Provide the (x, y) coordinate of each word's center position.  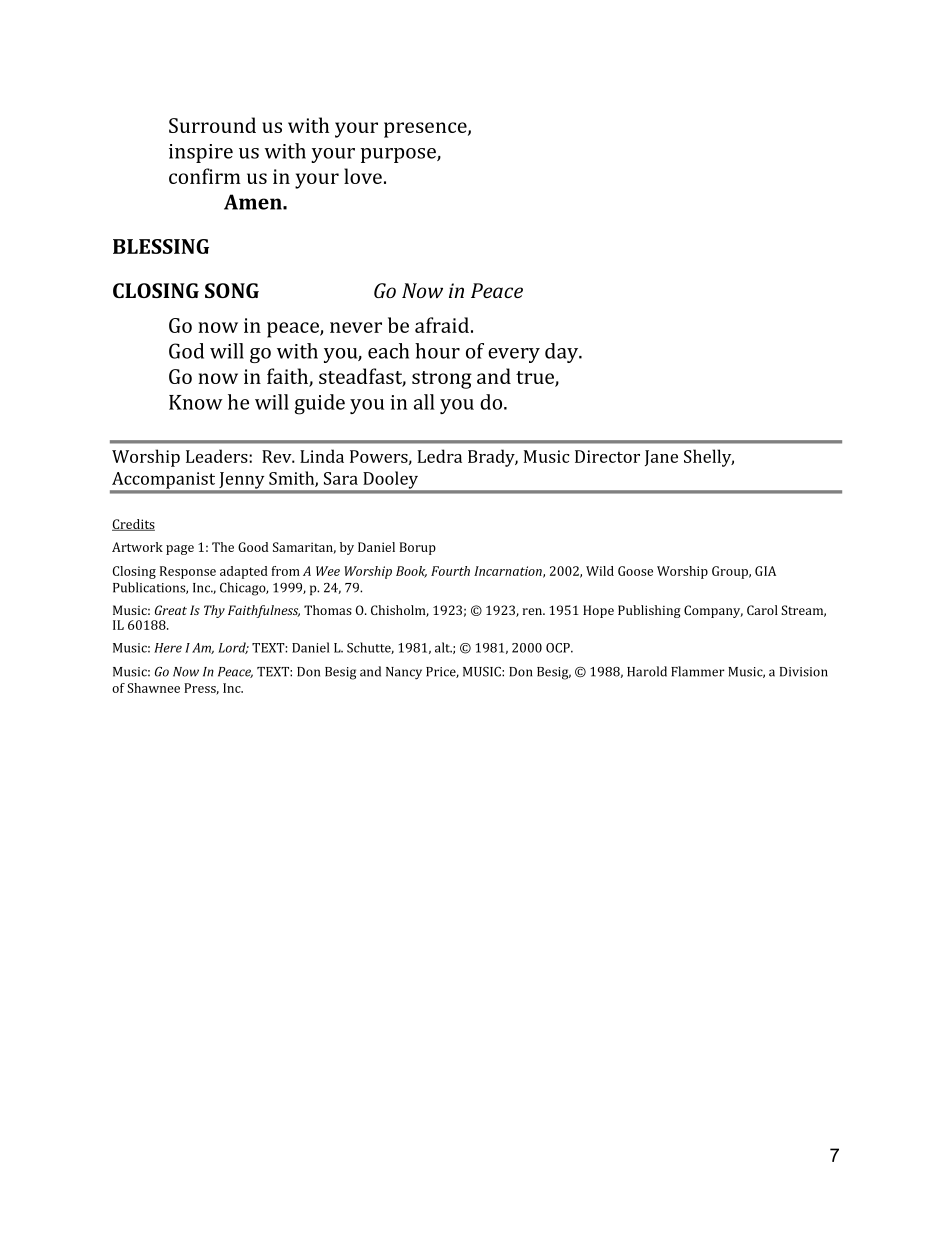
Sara (341, 478)
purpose (399, 155)
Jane (661, 458)
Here (168, 648)
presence (426, 130)
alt (443, 647)
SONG (232, 290)
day (563, 353)
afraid (442, 325)
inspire (201, 153)
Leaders (218, 456)
